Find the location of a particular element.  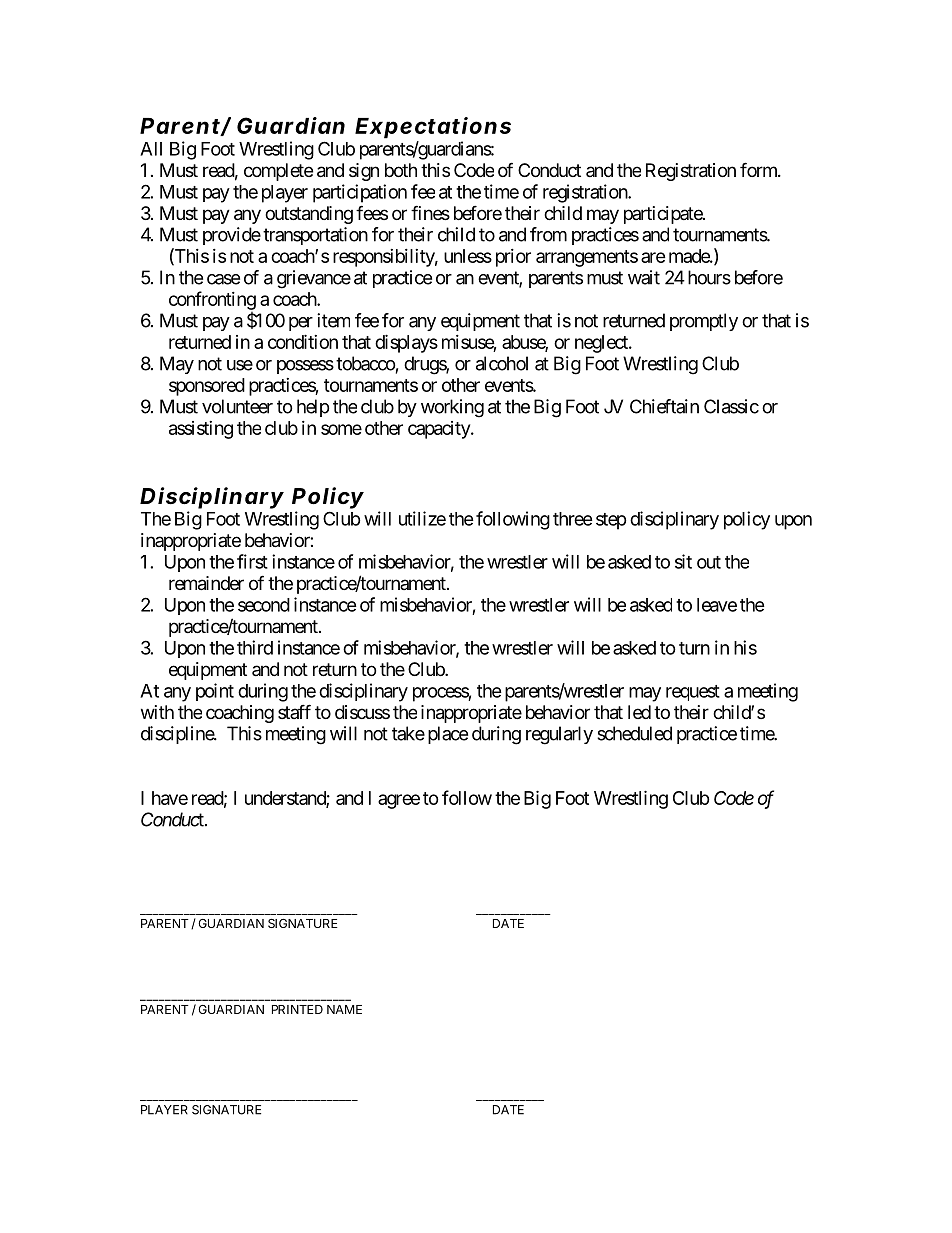

place is located at coordinates (448, 735).
